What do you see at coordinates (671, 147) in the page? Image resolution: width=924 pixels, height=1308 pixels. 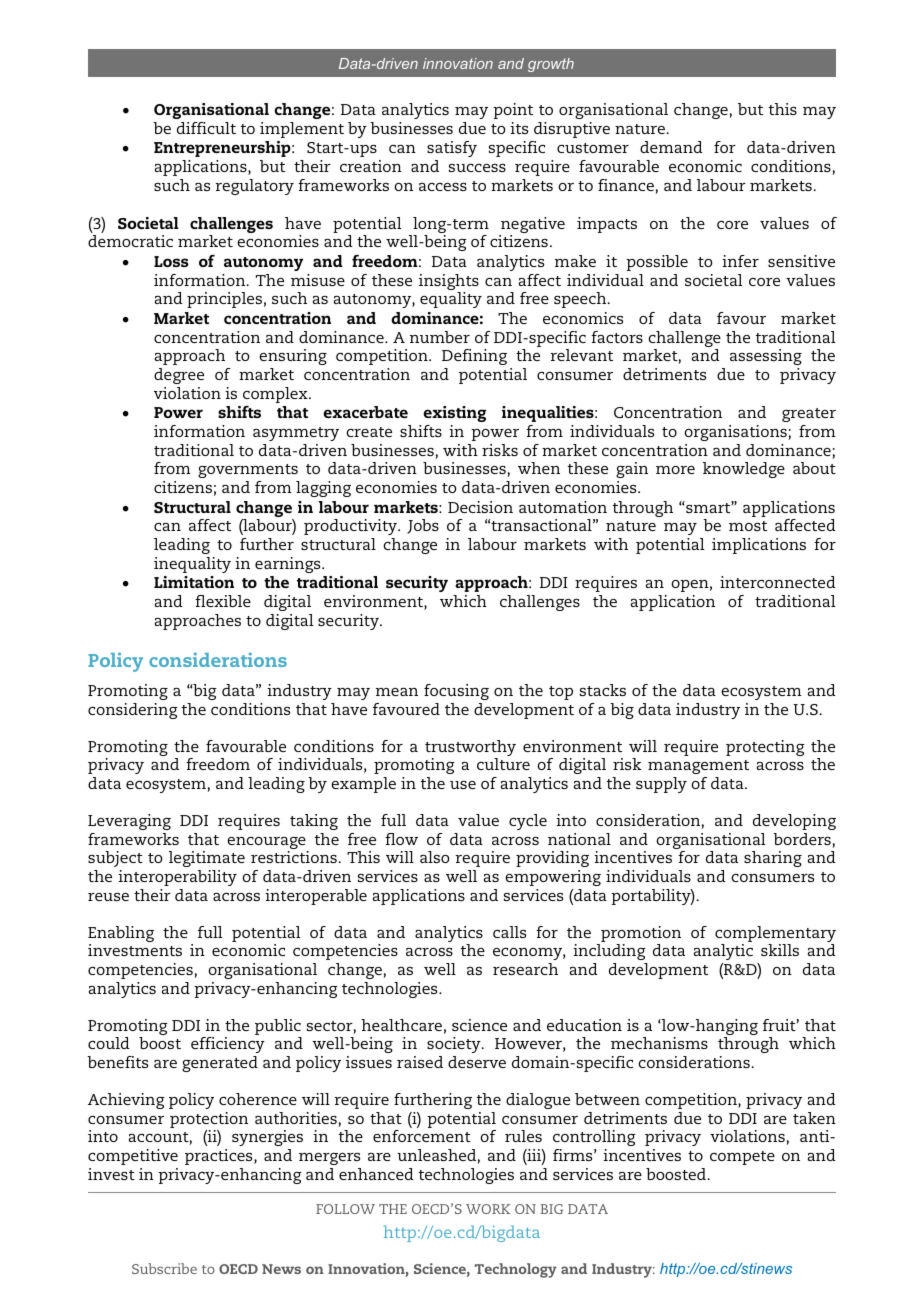 I see `demand` at bounding box center [671, 147].
